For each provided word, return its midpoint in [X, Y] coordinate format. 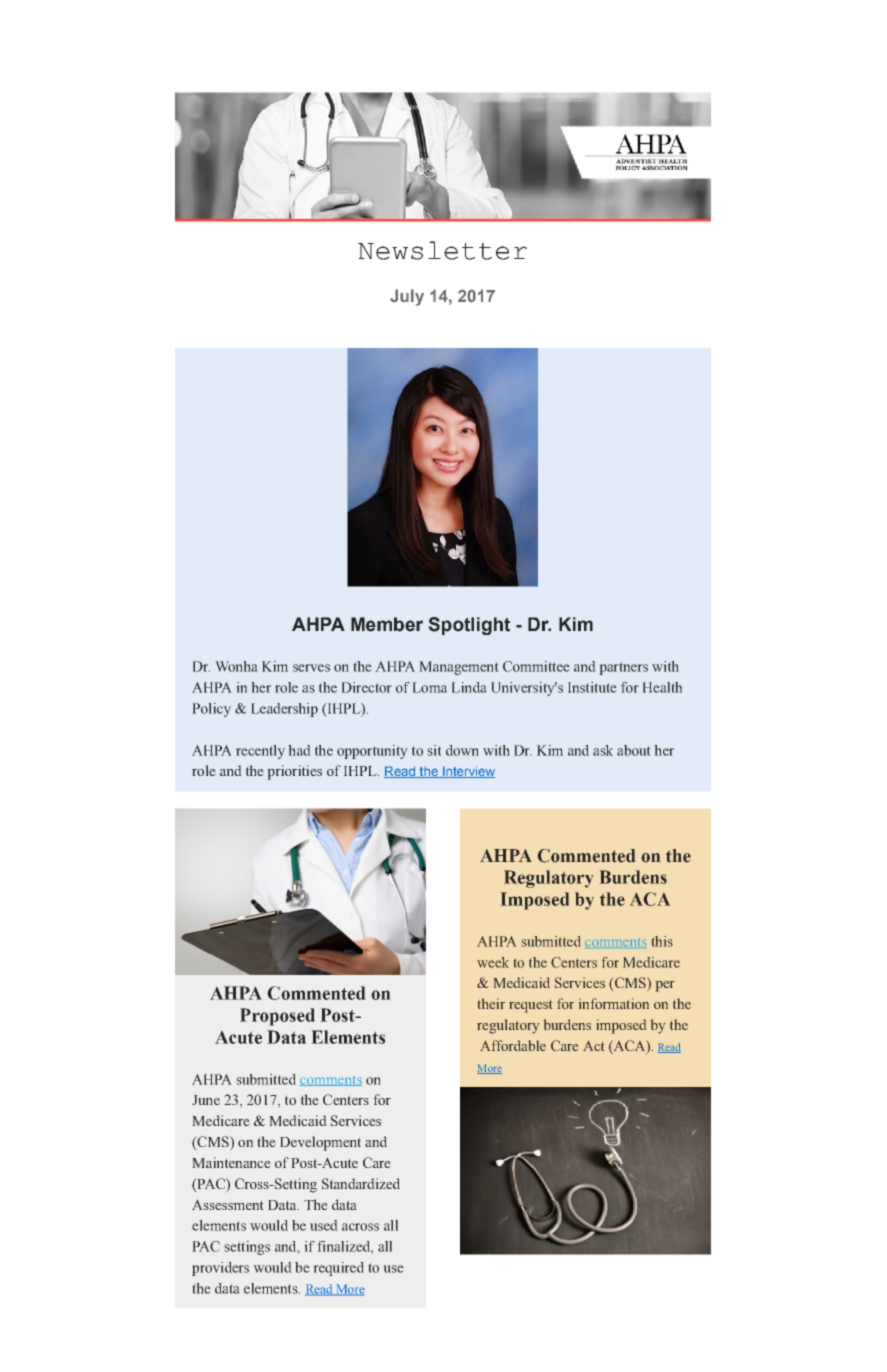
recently [260, 752]
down [462, 750]
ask [603, 750]
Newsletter [442, 250]
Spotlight [469, 626]
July [407, 297]
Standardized [361, 1183]
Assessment [228, 1204]
